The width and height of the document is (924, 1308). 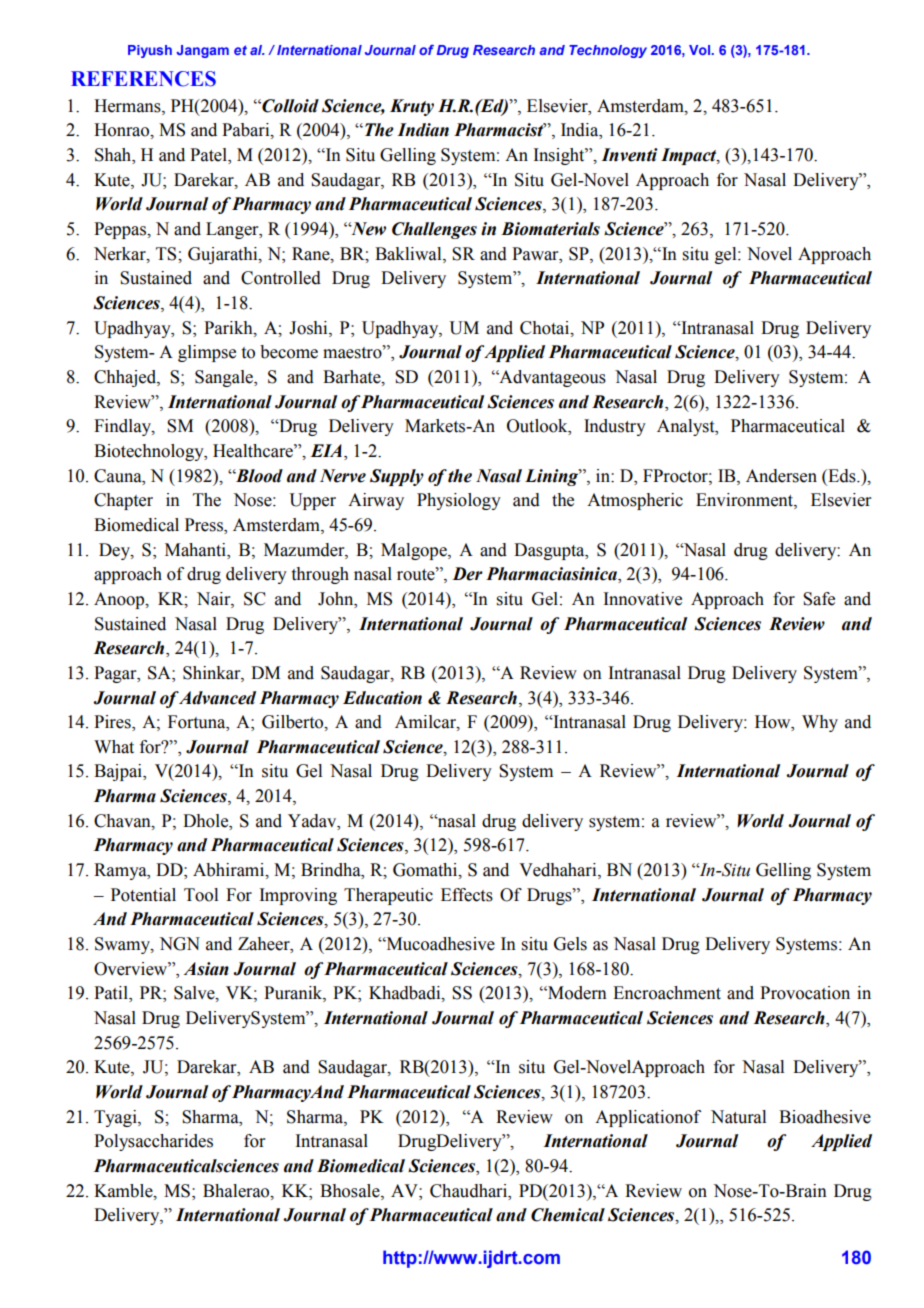 What do you see at coordinates (205, 526) in the document?
I see `Press` at bounding box center [205, 526].
